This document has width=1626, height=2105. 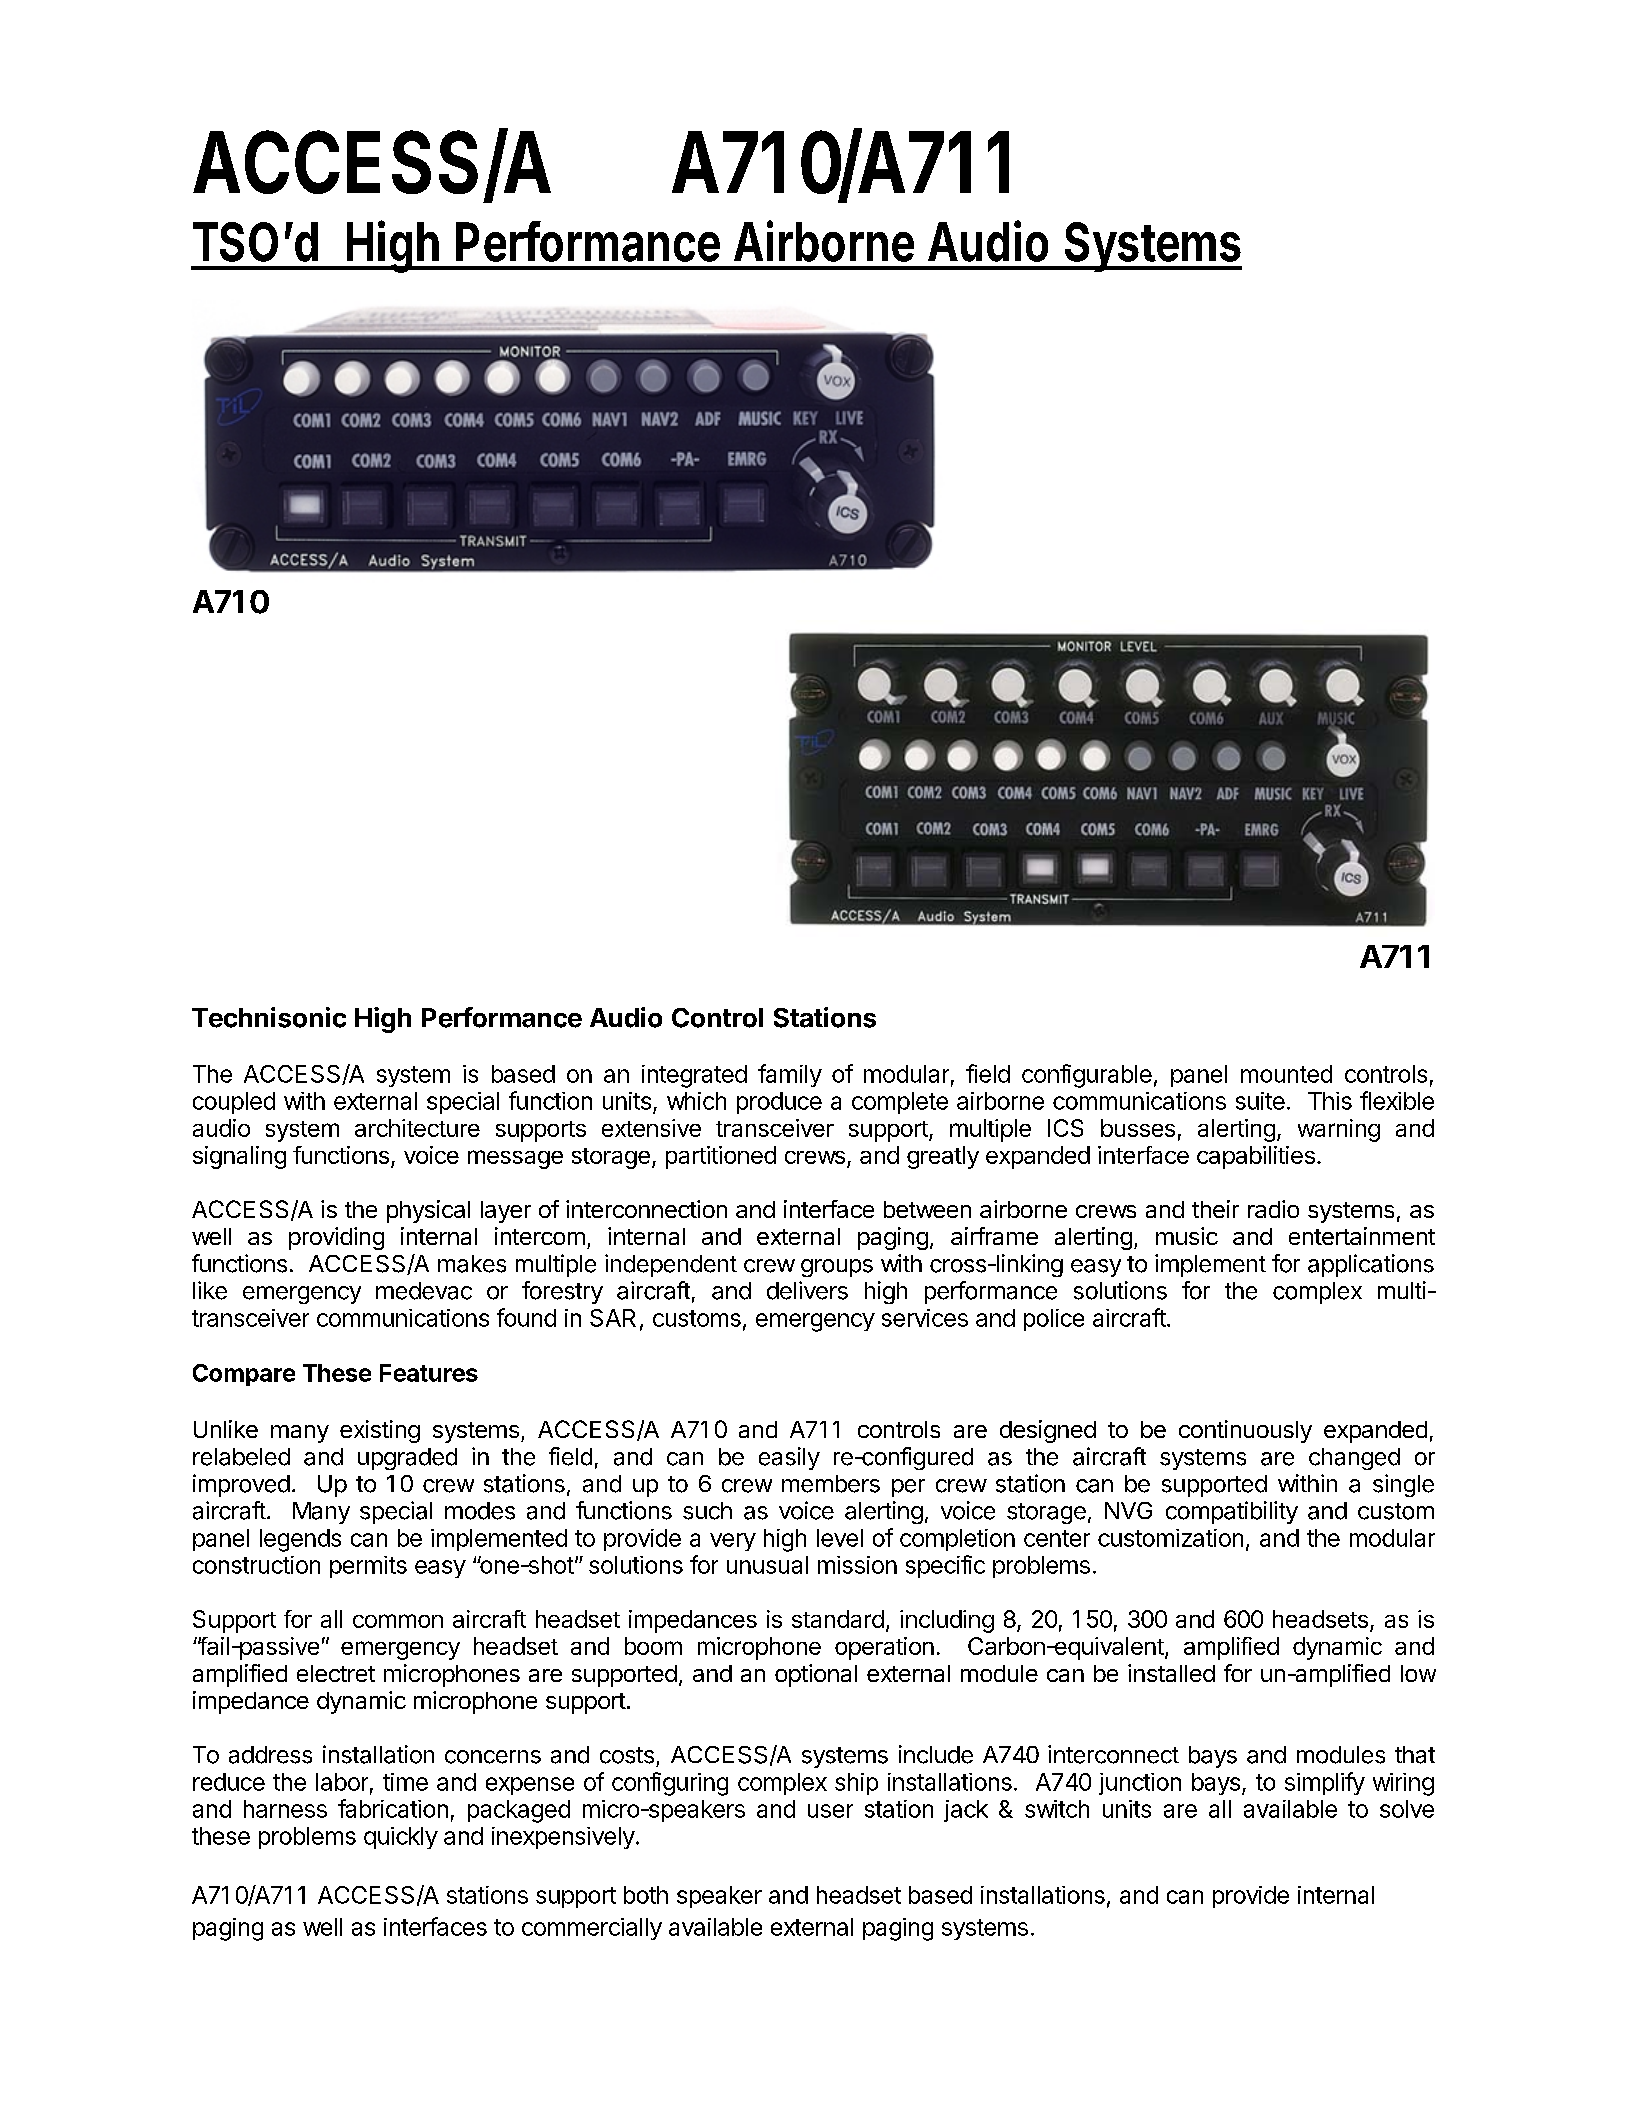 What do you see at coordinates (401, 1838) in the document?
I see `quickly` at bounding box center [401, 1838].
